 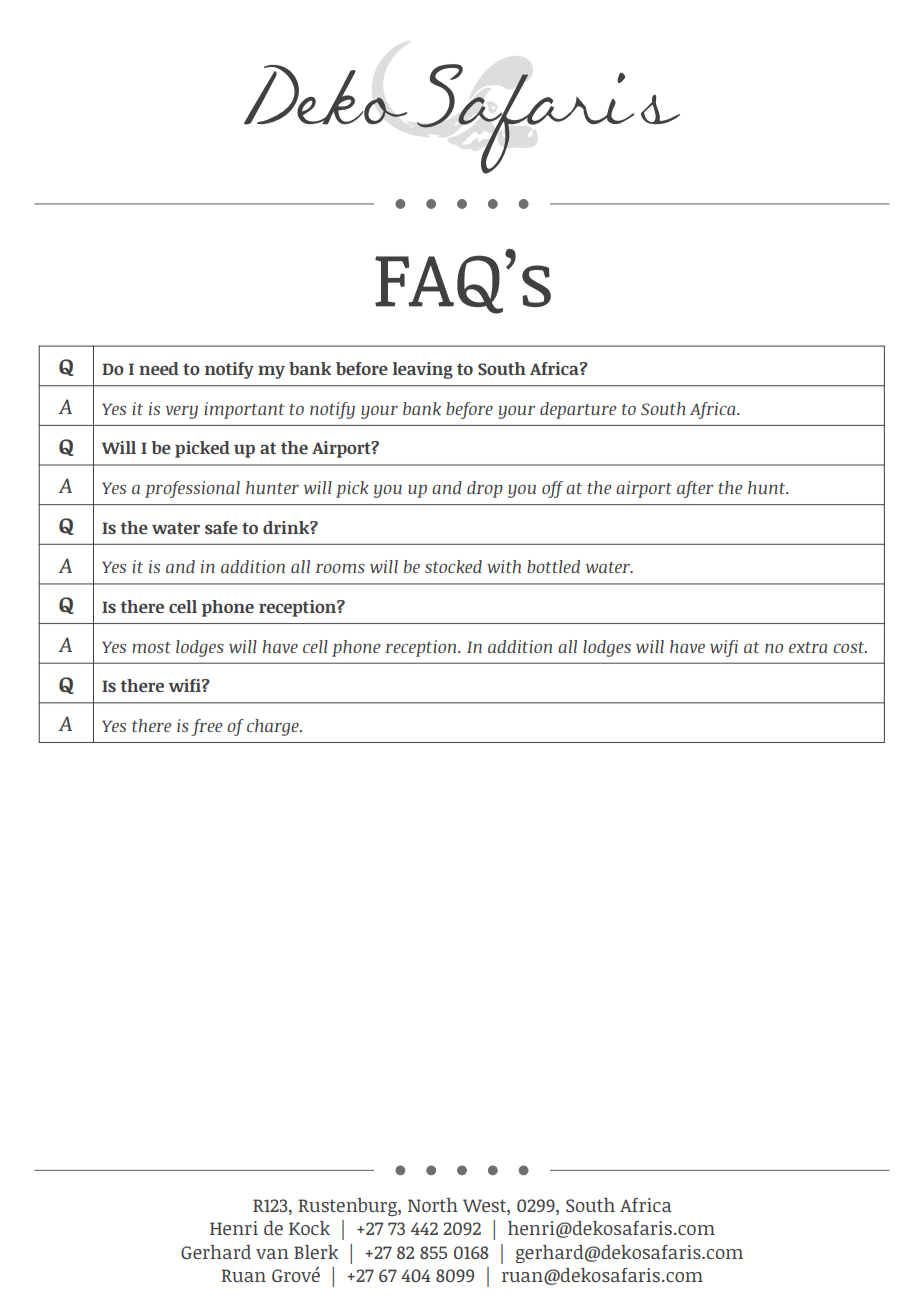 What do you see at coordinates (504, 566) in the document?
I see `with` at bounding box center [504, 566].
